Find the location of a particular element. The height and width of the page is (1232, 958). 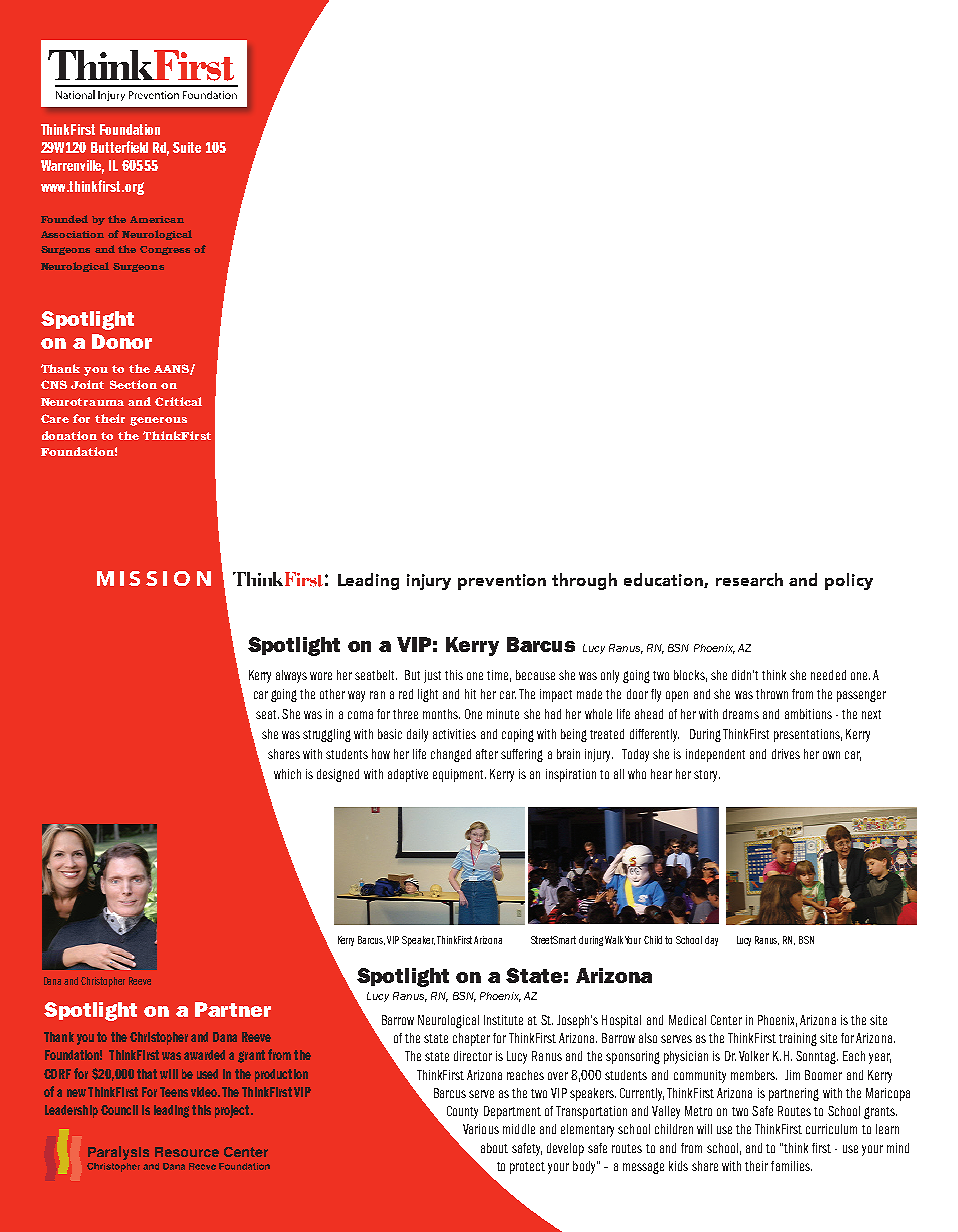

research is located at coordinates (749, 579).
